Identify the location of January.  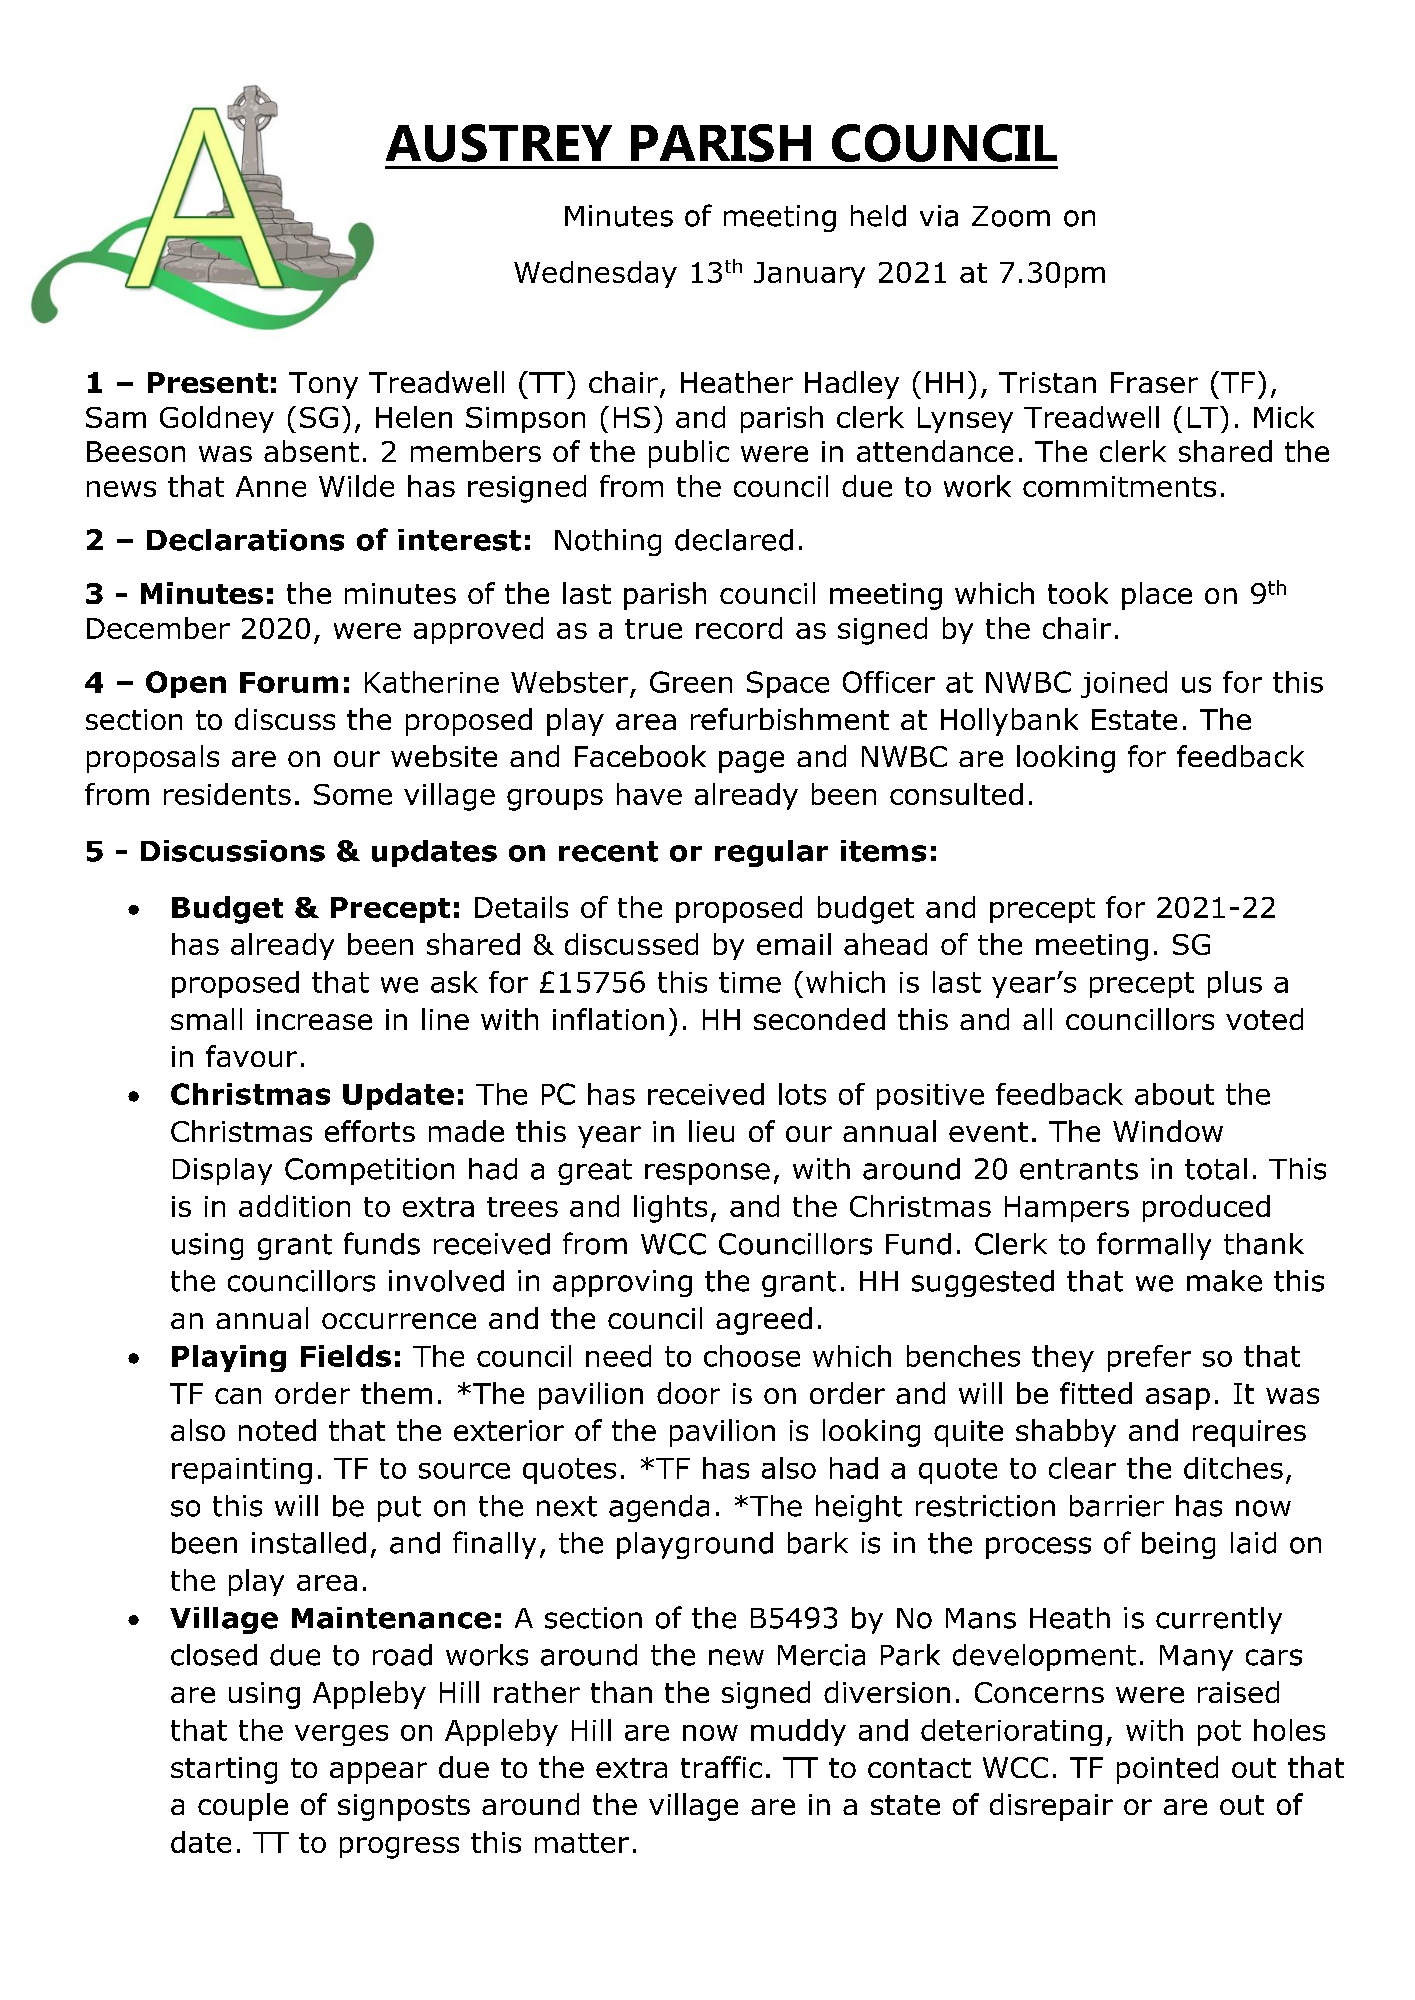
(809, 275).
